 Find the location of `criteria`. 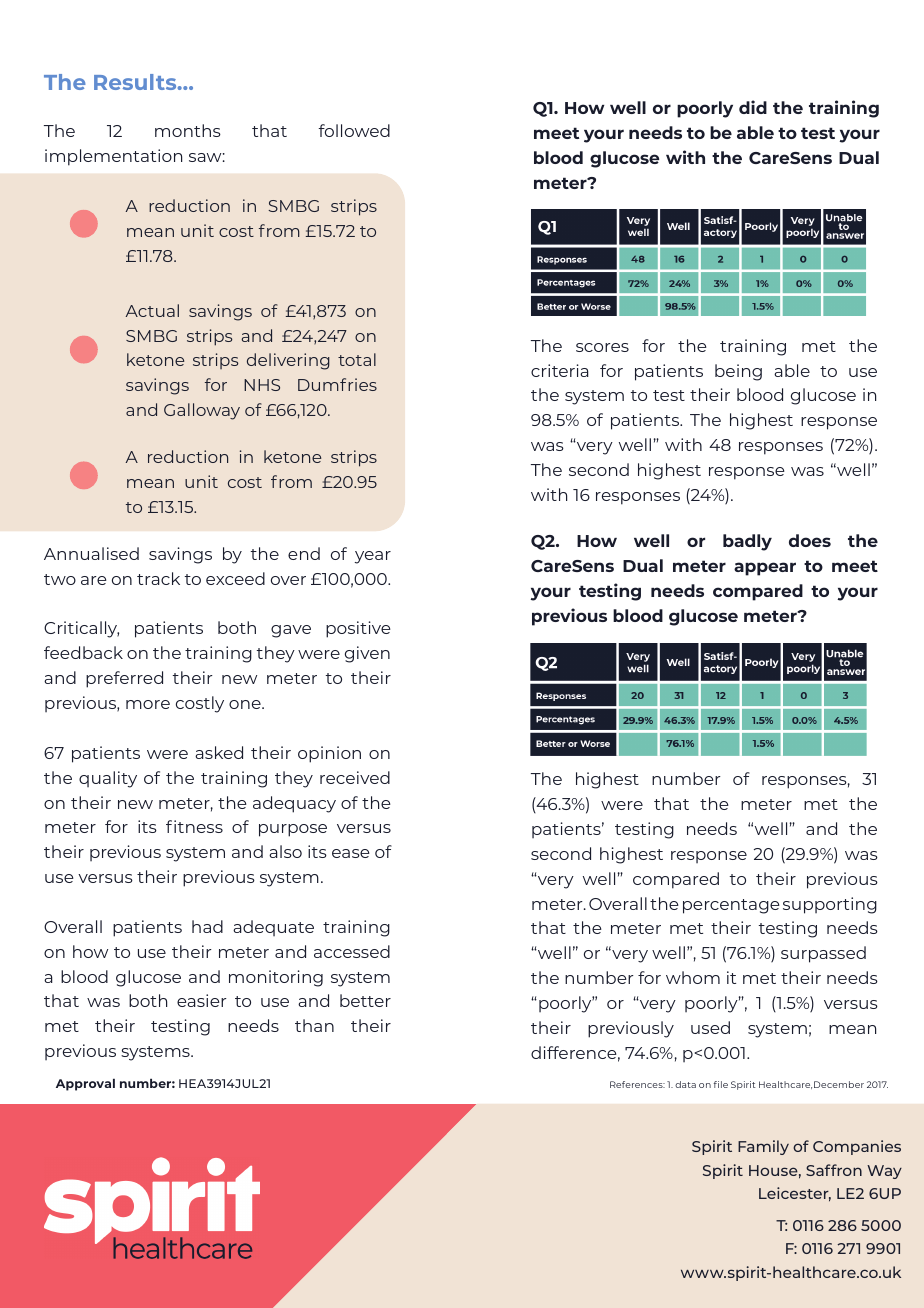

criteria is located at coordinates (560, 370).
